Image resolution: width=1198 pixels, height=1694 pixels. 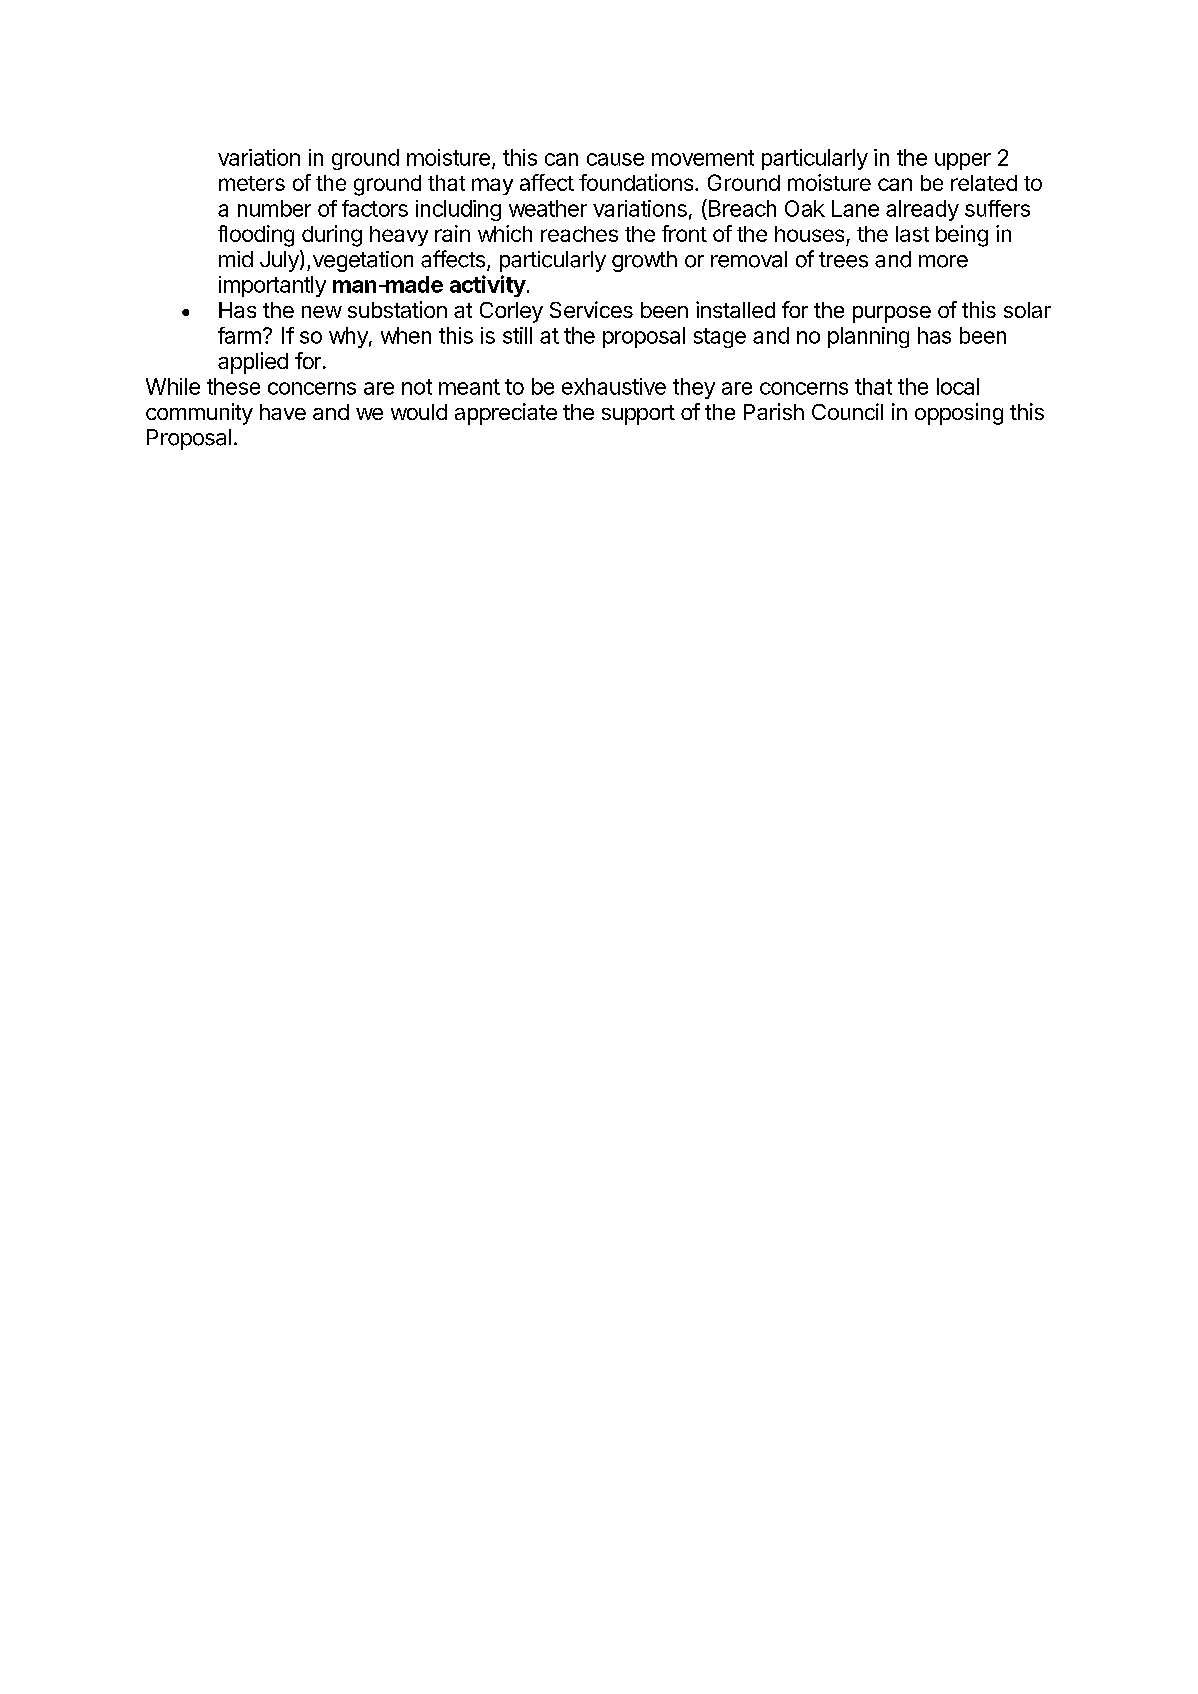 I want to click on planning, so click(x=868, y=337).
